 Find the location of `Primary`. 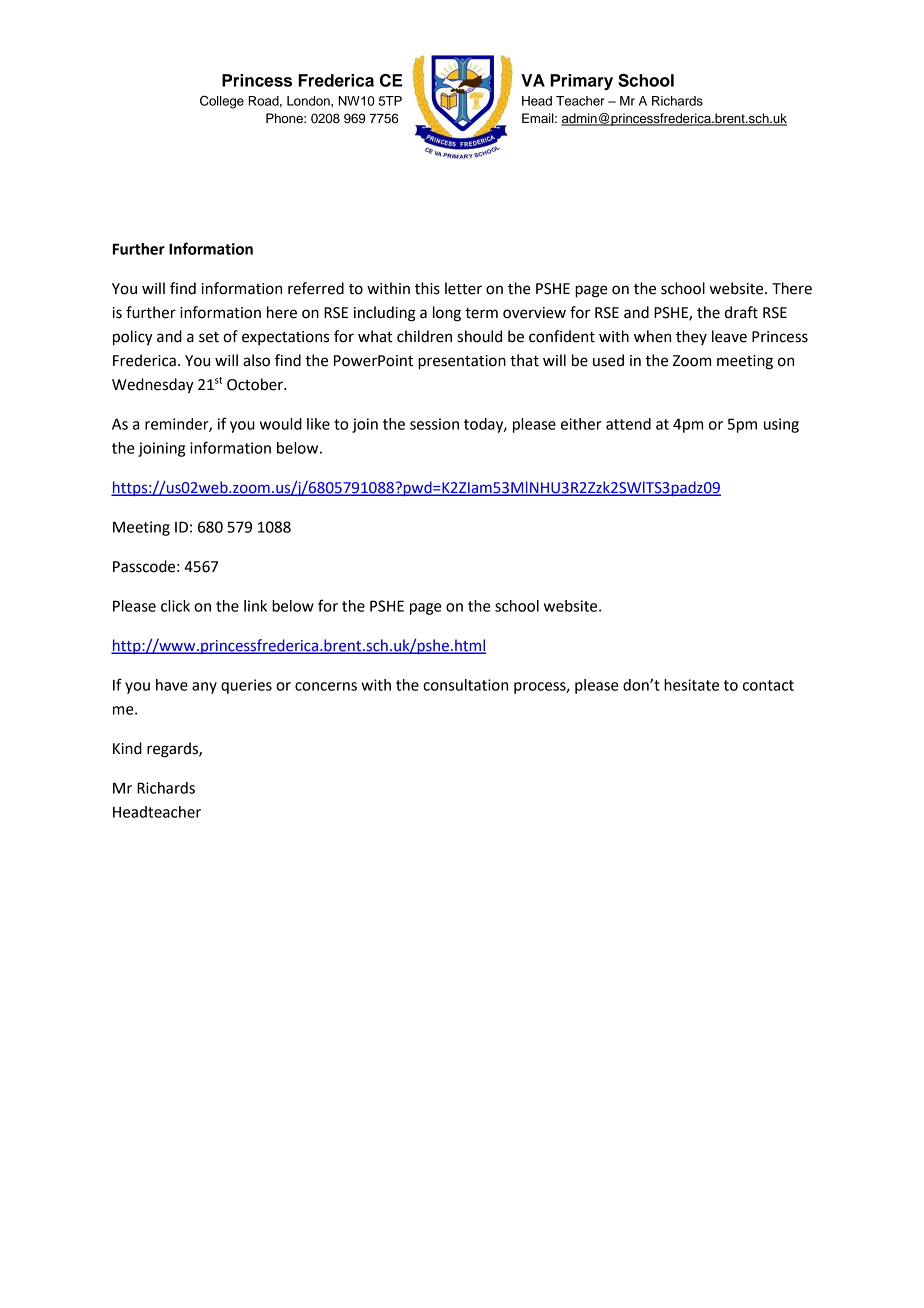

Primary is located at coordinates (581, 82).
